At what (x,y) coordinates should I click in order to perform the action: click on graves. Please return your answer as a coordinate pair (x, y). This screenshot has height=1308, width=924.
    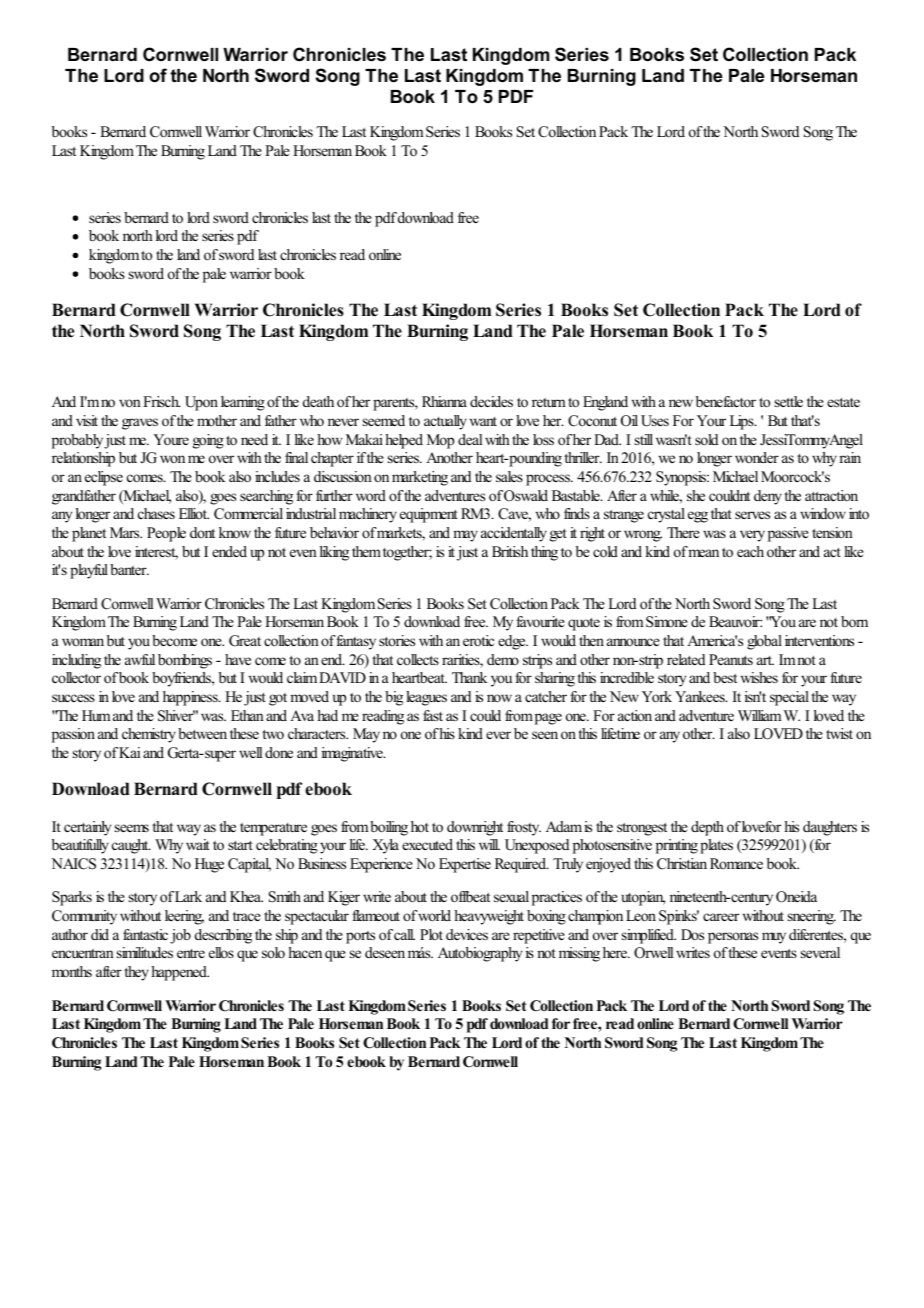
    Looking at the image, I should click on (140, 424).
